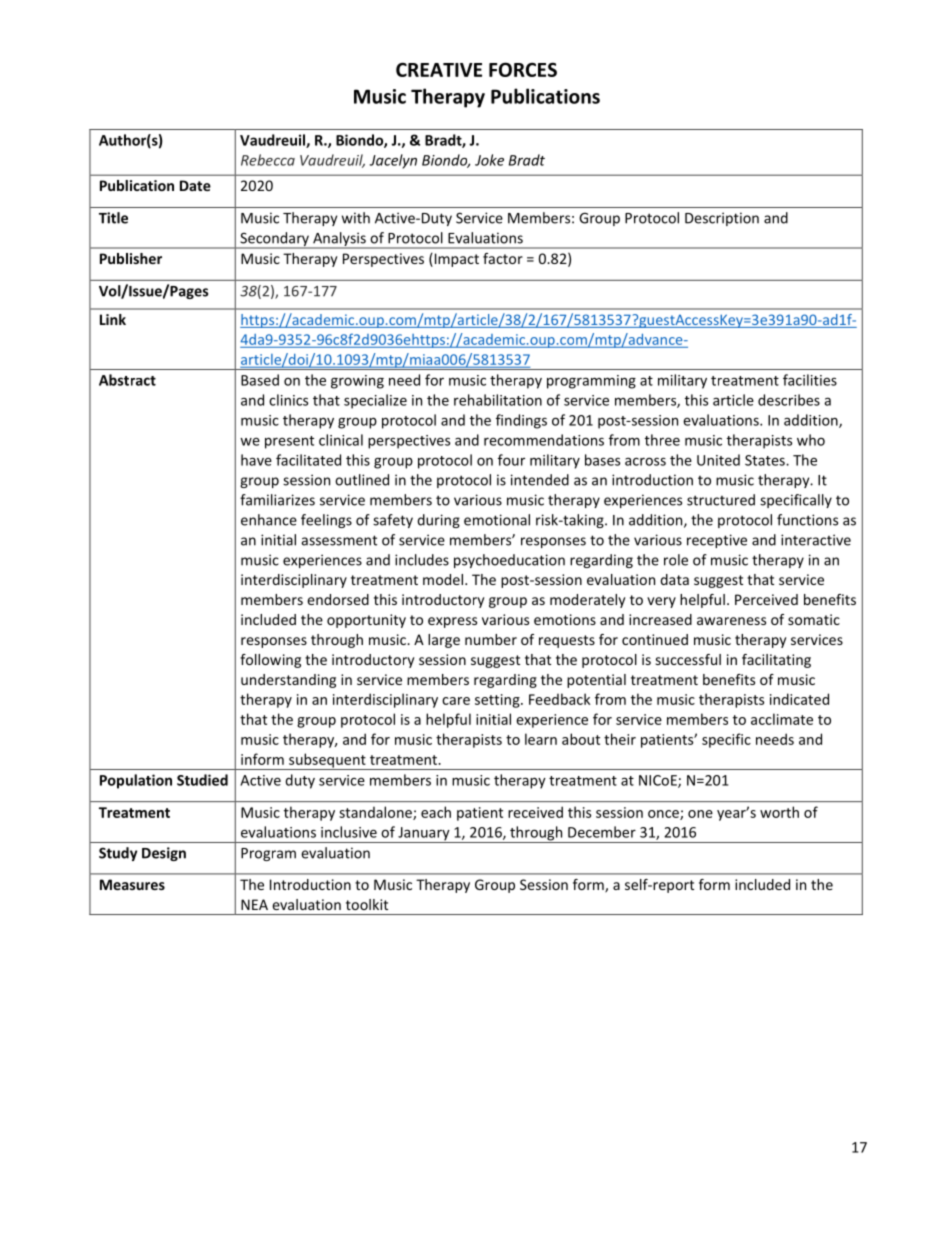 This image has height=1233, width=952. What do you see at coordinates (722, 219) in the image?
I see `Description` at bounding box center [722, 219].
